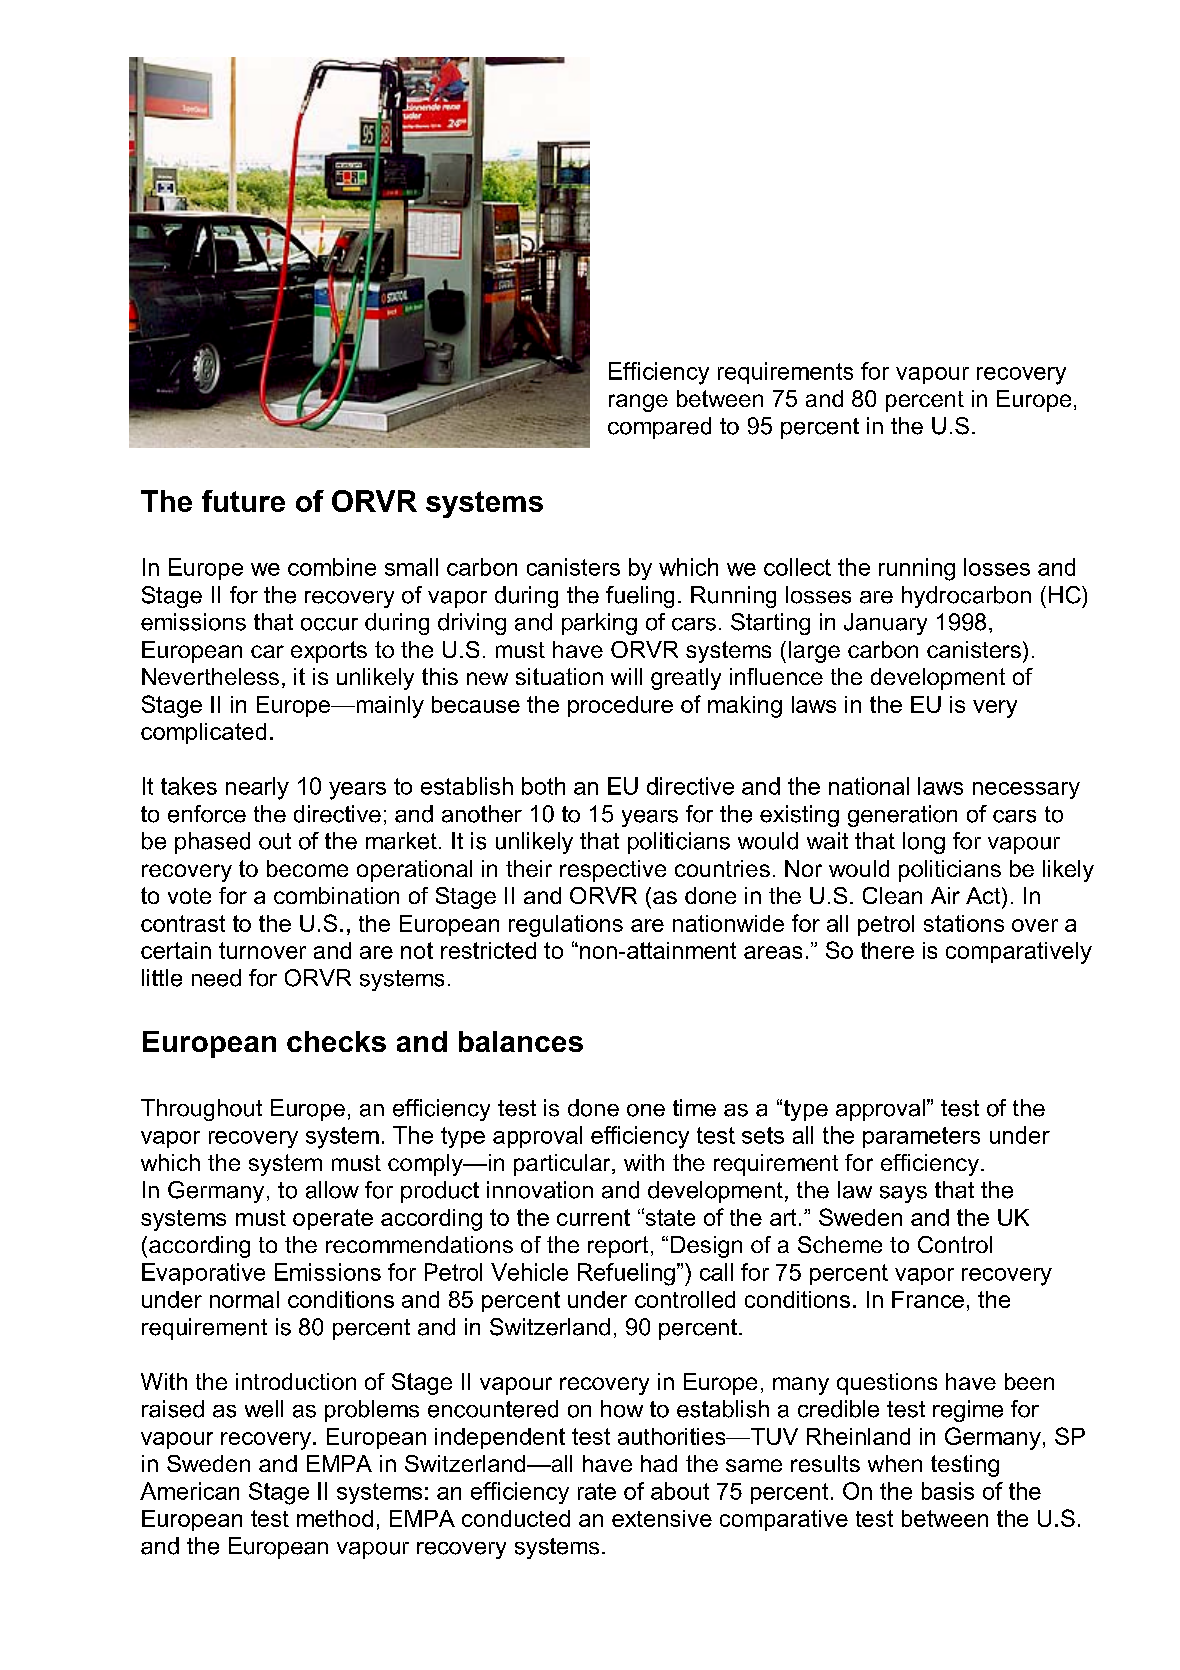 This page has height=1670, width=1180. Describe the element at coordinates (797, 567) in the page. I see `collect` at that location.
